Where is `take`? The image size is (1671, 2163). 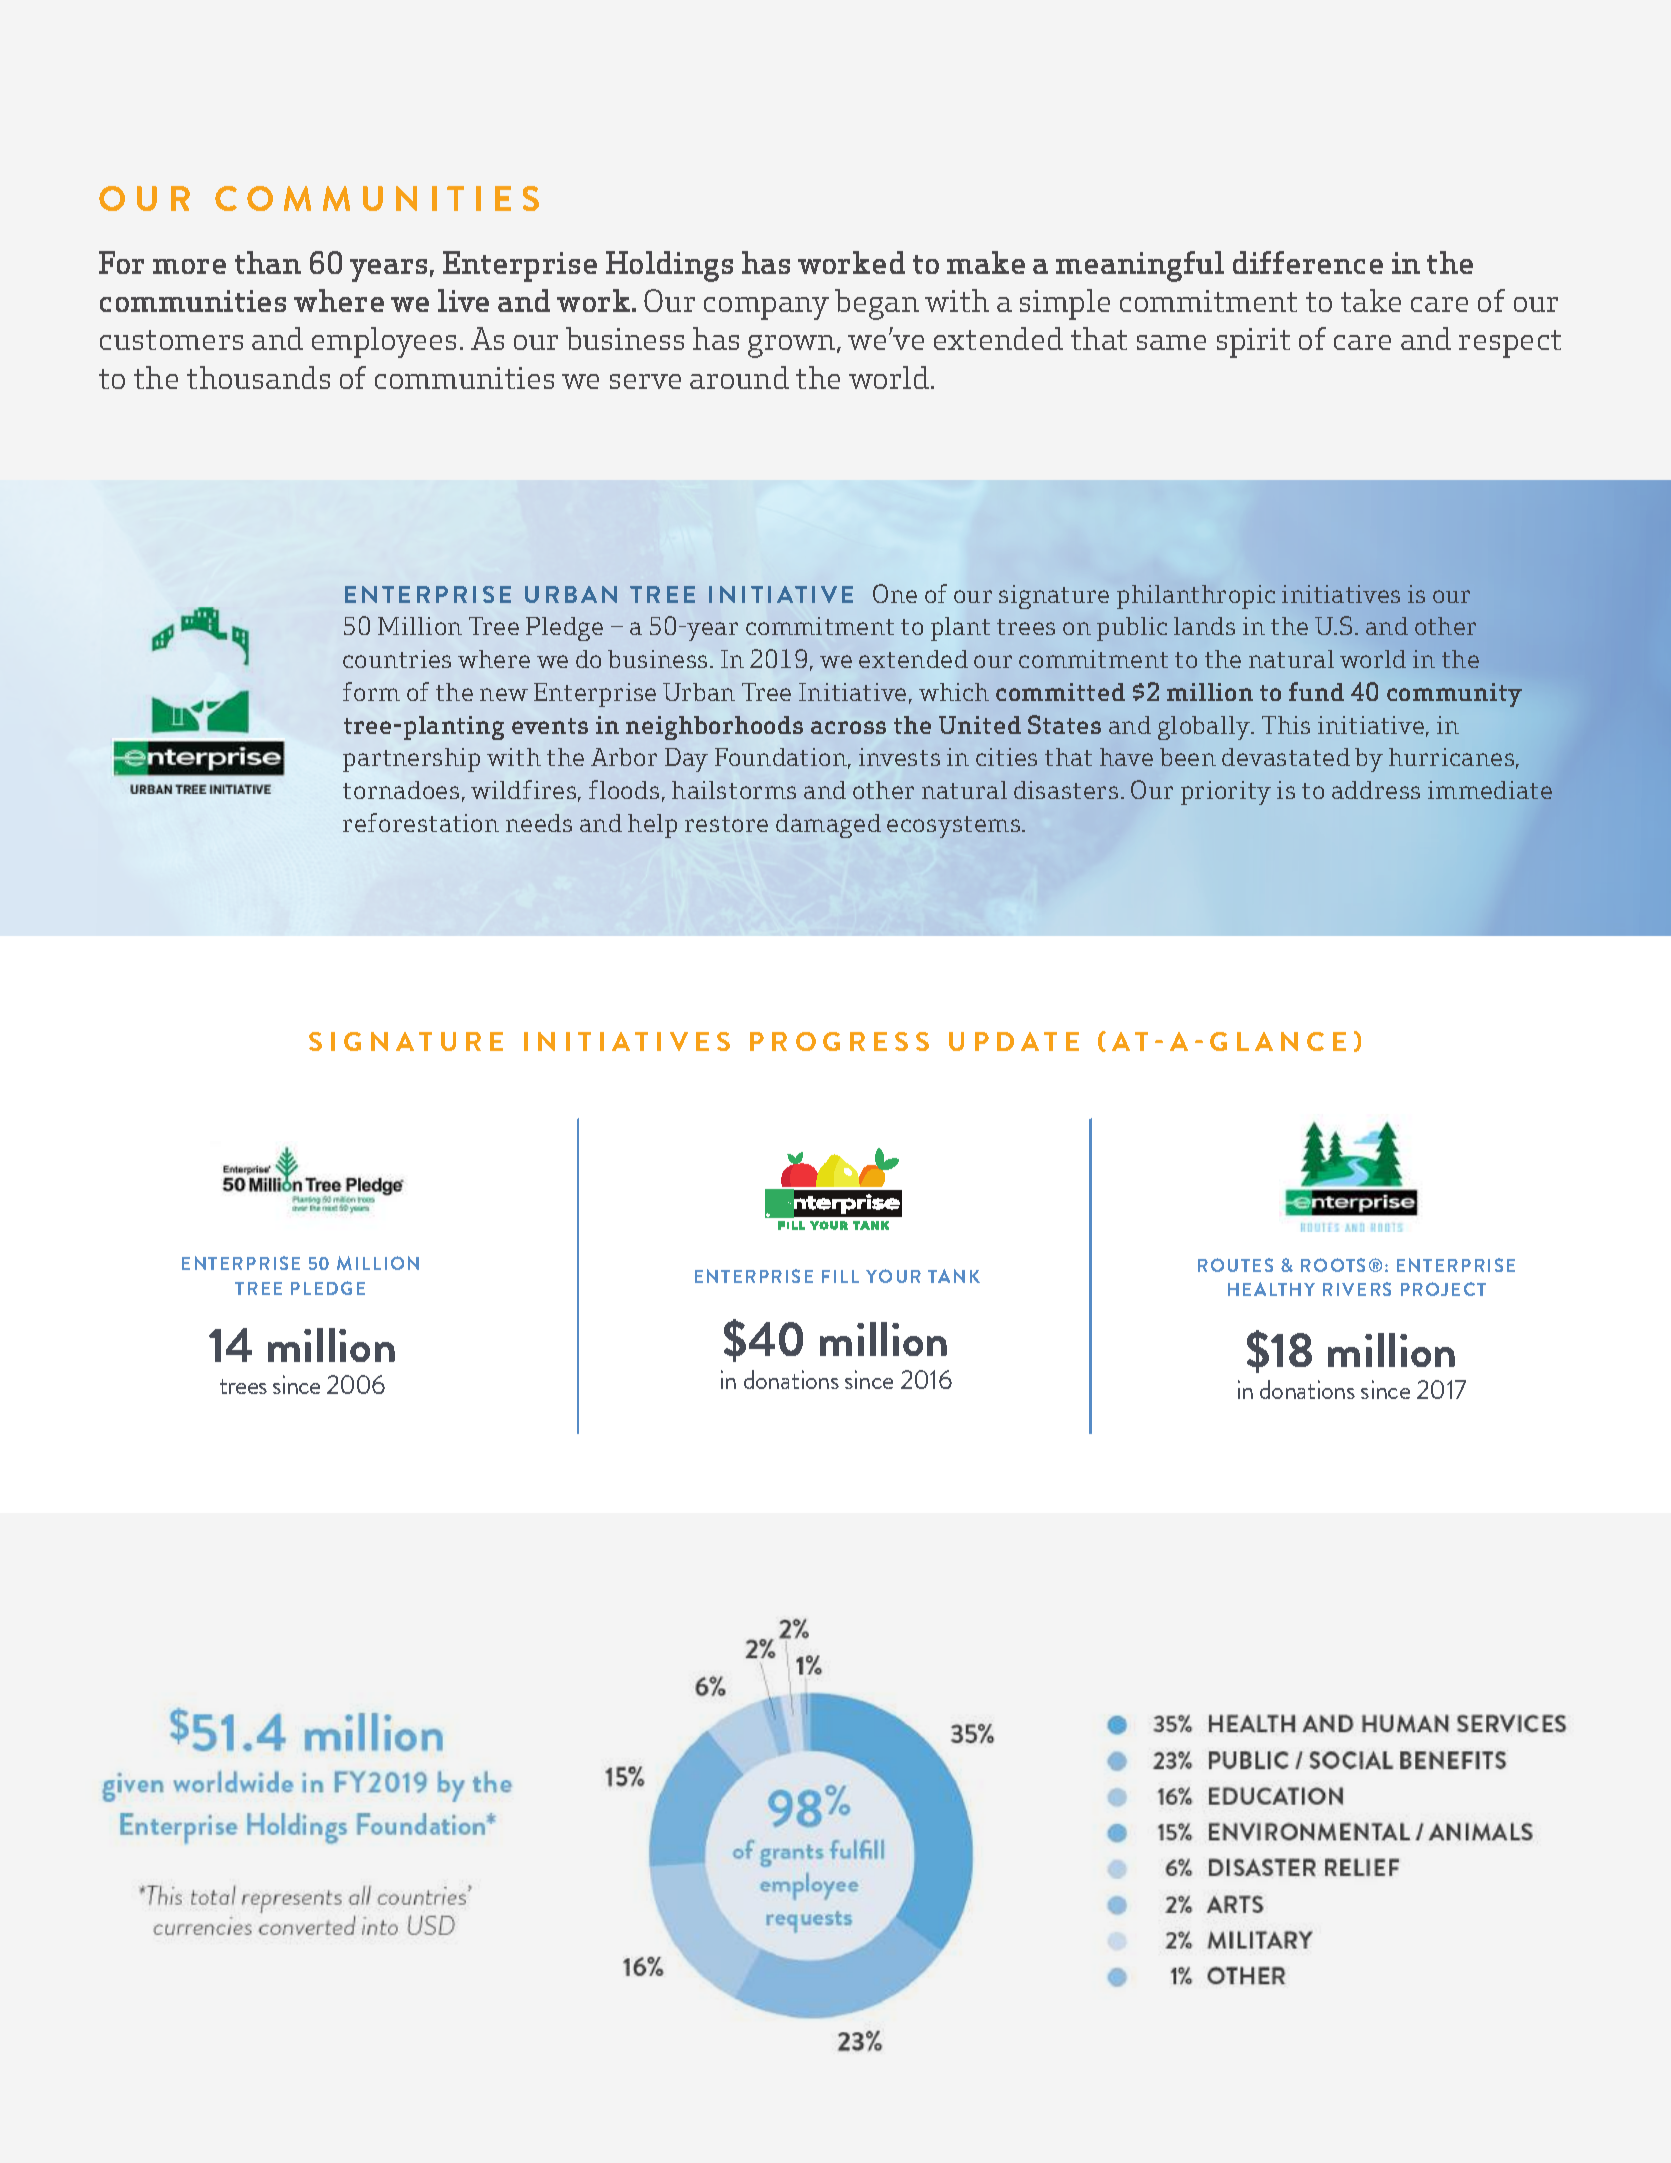 take is located at coordinates (1371, 300).
